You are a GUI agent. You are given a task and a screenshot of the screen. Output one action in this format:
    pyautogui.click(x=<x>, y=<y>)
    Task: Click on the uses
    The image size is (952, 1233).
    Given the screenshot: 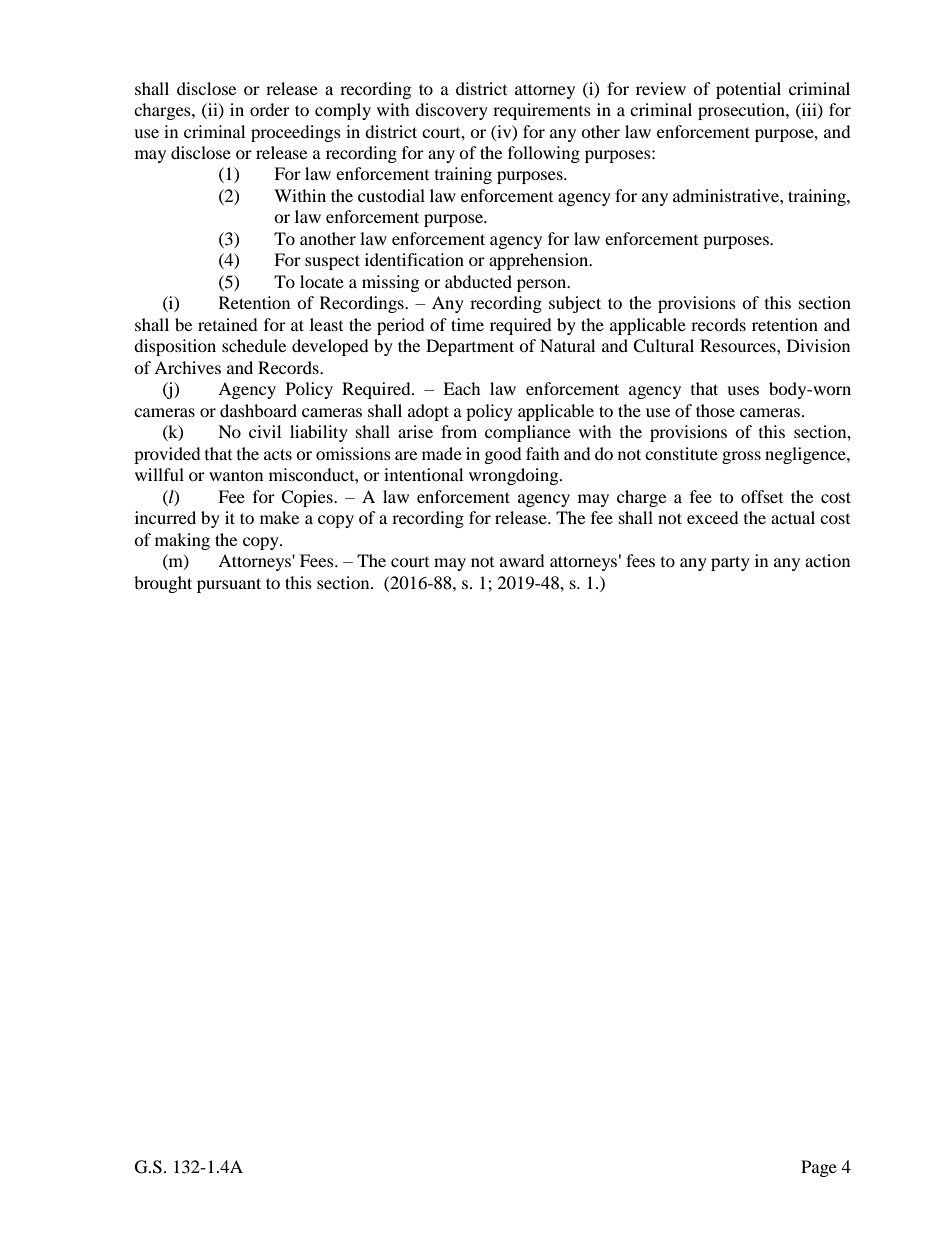 What is the action you would take?
    pyautogui.click(x=743, y=390)
